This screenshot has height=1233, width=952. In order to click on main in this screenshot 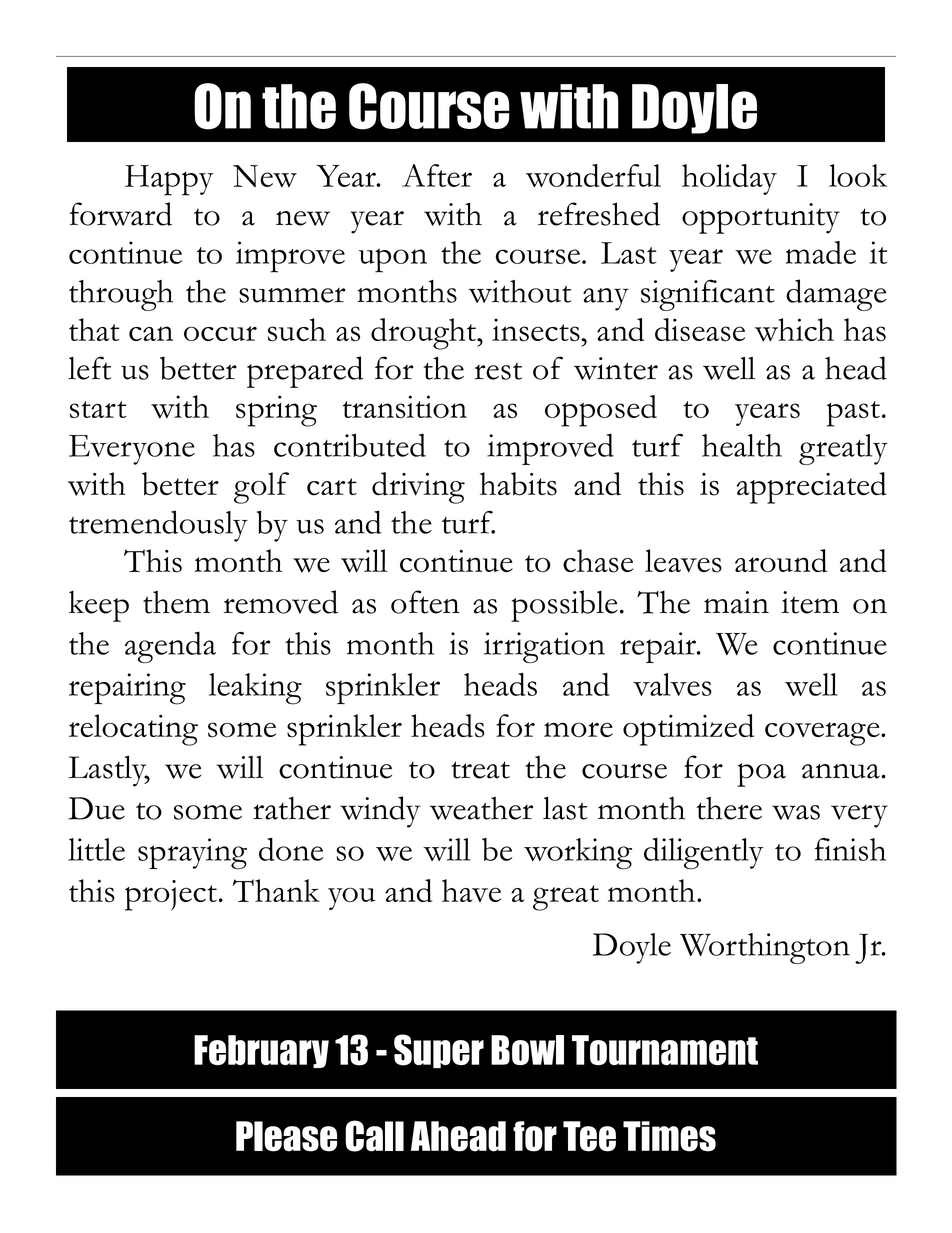, I will do `click(736, 602)`.
